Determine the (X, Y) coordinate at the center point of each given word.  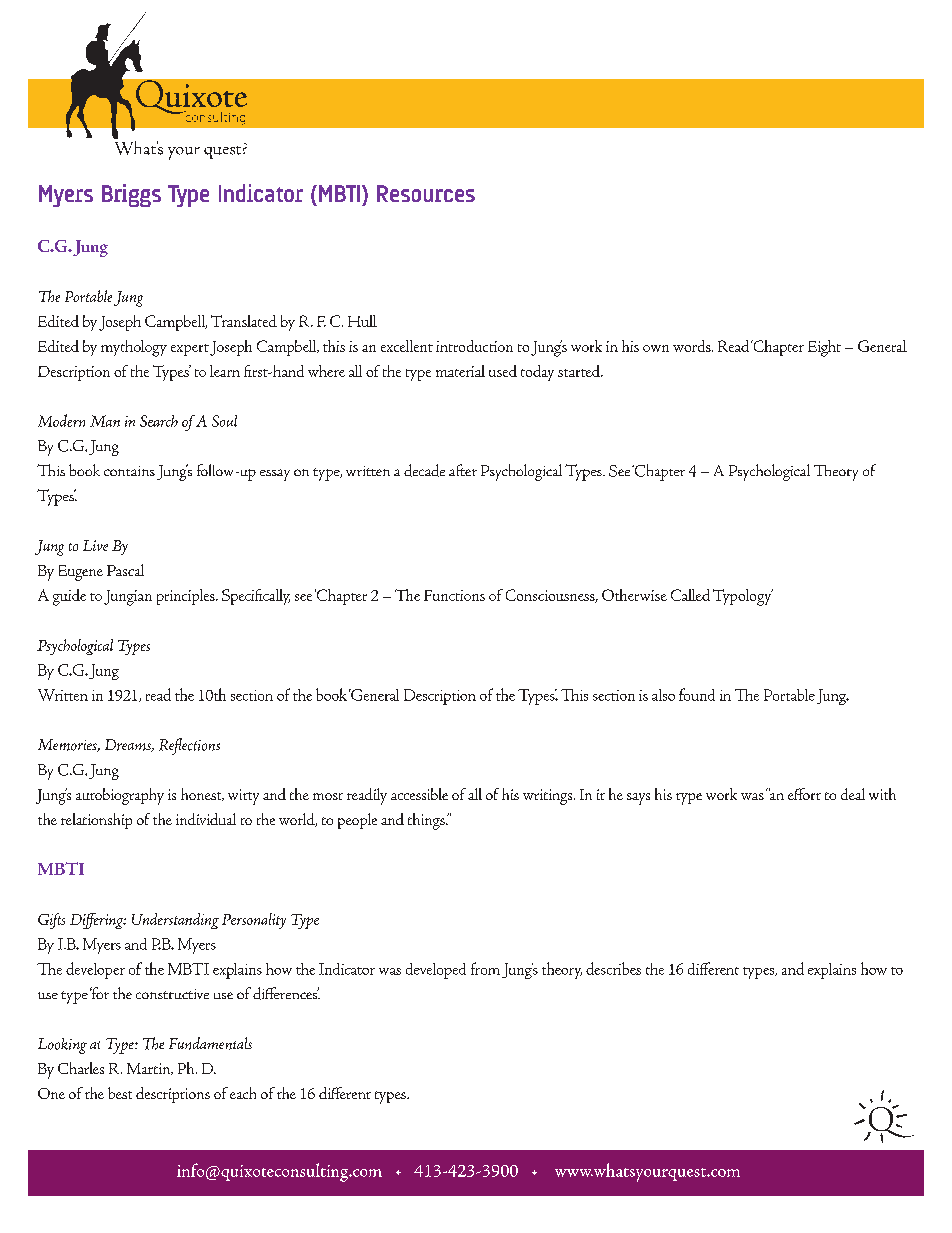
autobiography (120, 796)
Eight (824, 348)
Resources (426, 193)
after (463, 470)
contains (129, 471)
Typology (743, 597)
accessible (419, 794)
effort (804, 794)
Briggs (131, 195)
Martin (150, 1069)
